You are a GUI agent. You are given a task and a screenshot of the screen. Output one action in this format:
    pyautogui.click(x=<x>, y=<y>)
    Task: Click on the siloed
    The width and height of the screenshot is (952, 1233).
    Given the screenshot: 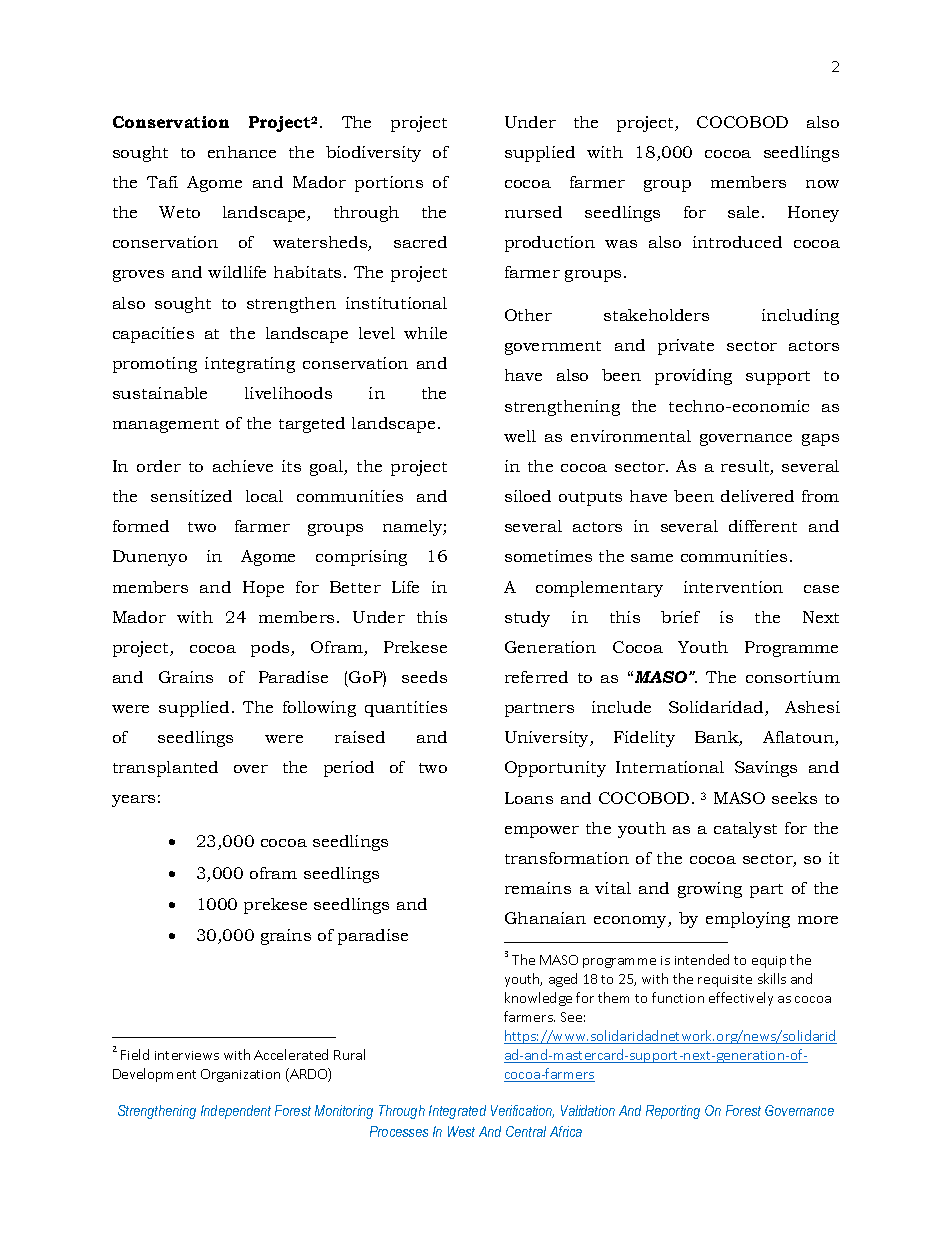 What is the action you would take?
    pyautogui.click(x=528, y=496)
